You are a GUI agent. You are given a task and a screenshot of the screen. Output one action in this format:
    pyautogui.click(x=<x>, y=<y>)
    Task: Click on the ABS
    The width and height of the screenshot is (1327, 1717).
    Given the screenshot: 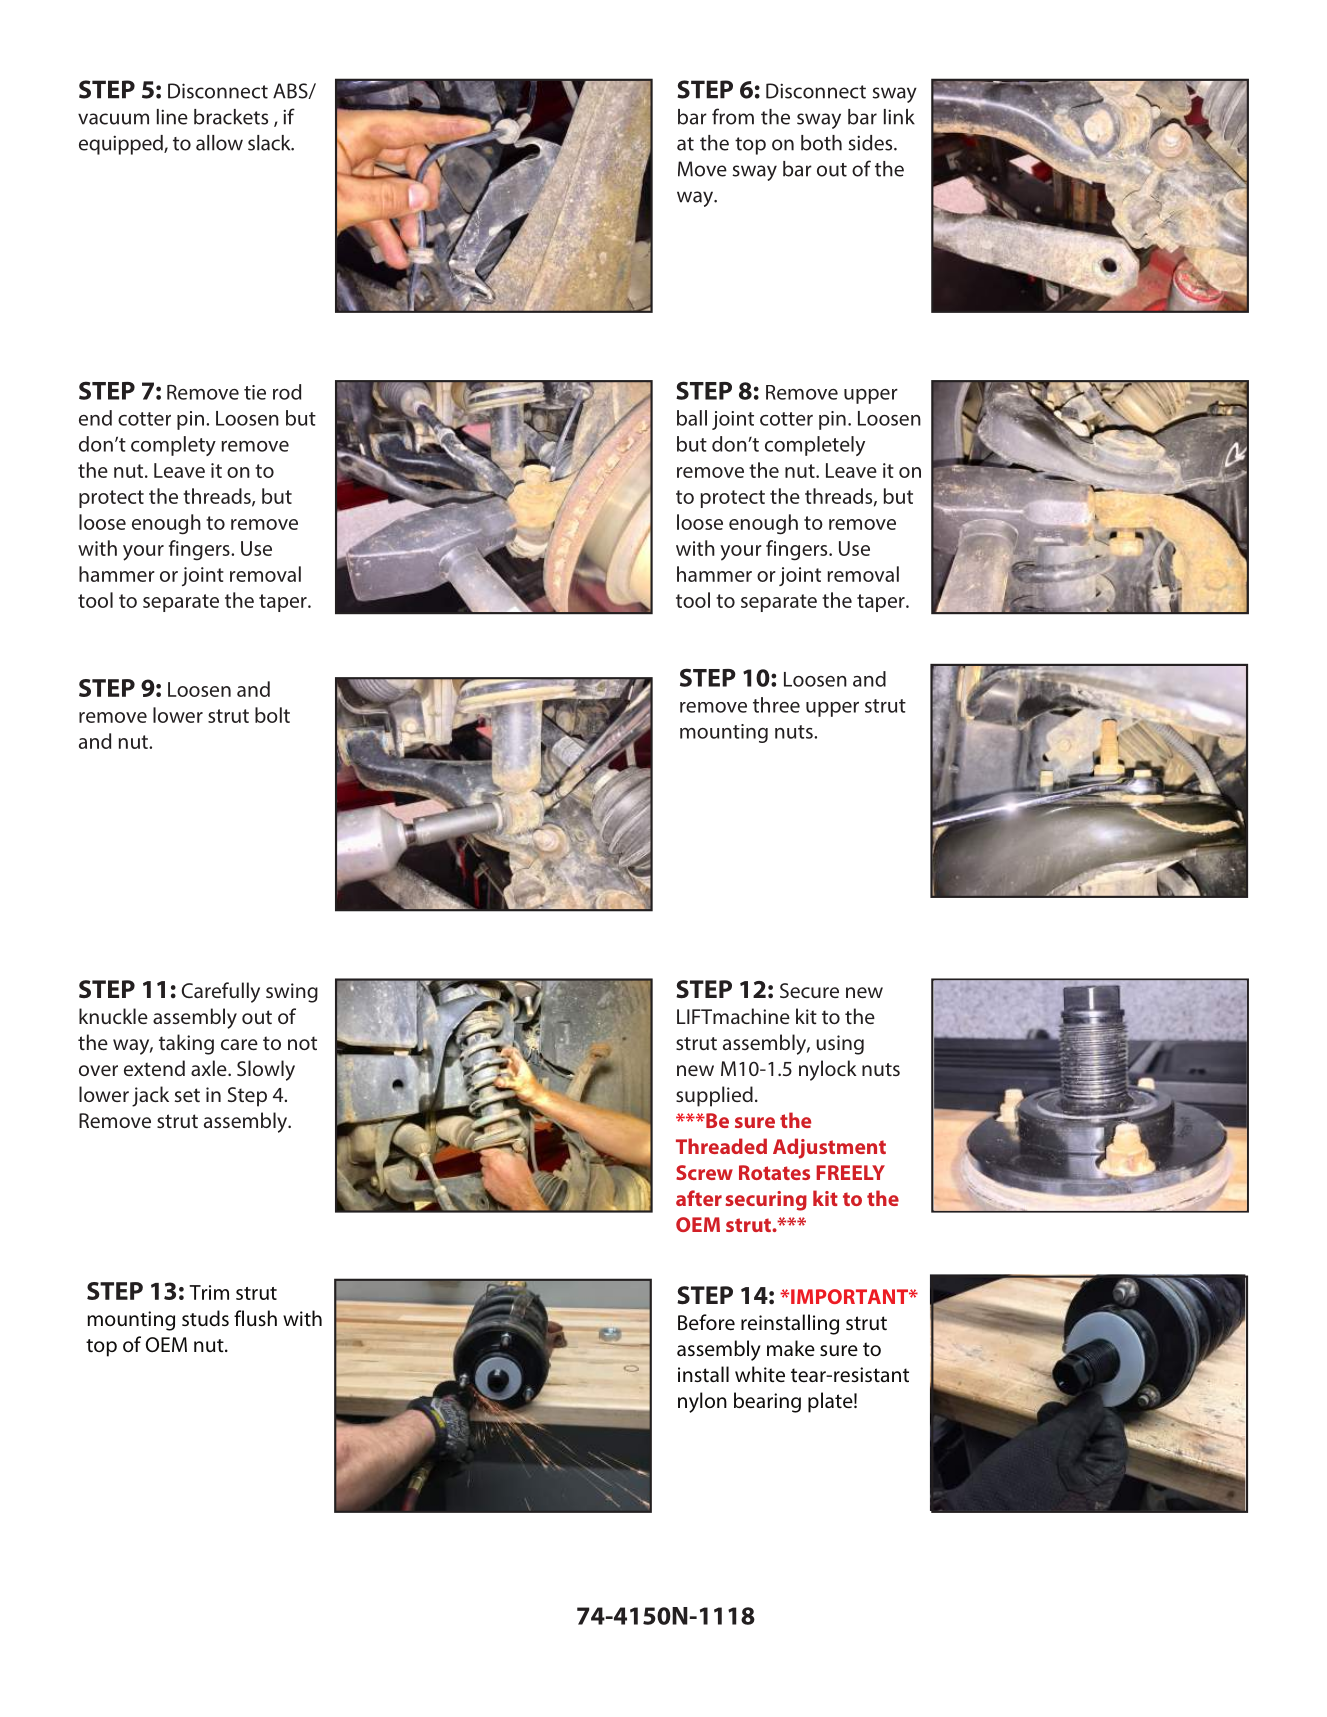 What is the action you would take?
    pyautogui.click(x=291, y=91)
